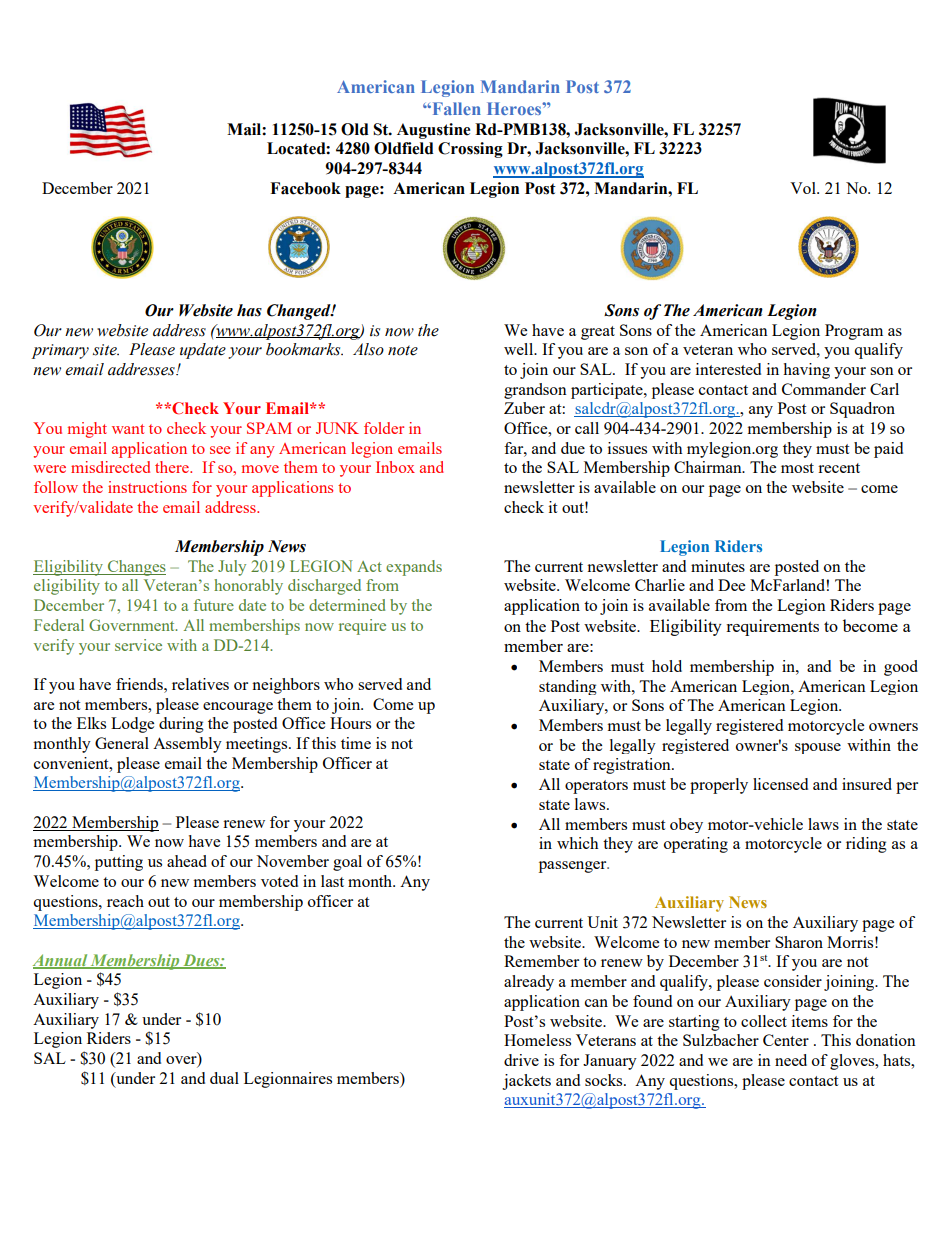  What do you see at coordinates (797, 468) in the page?
I see `most` at bounding box center [797, 468].
